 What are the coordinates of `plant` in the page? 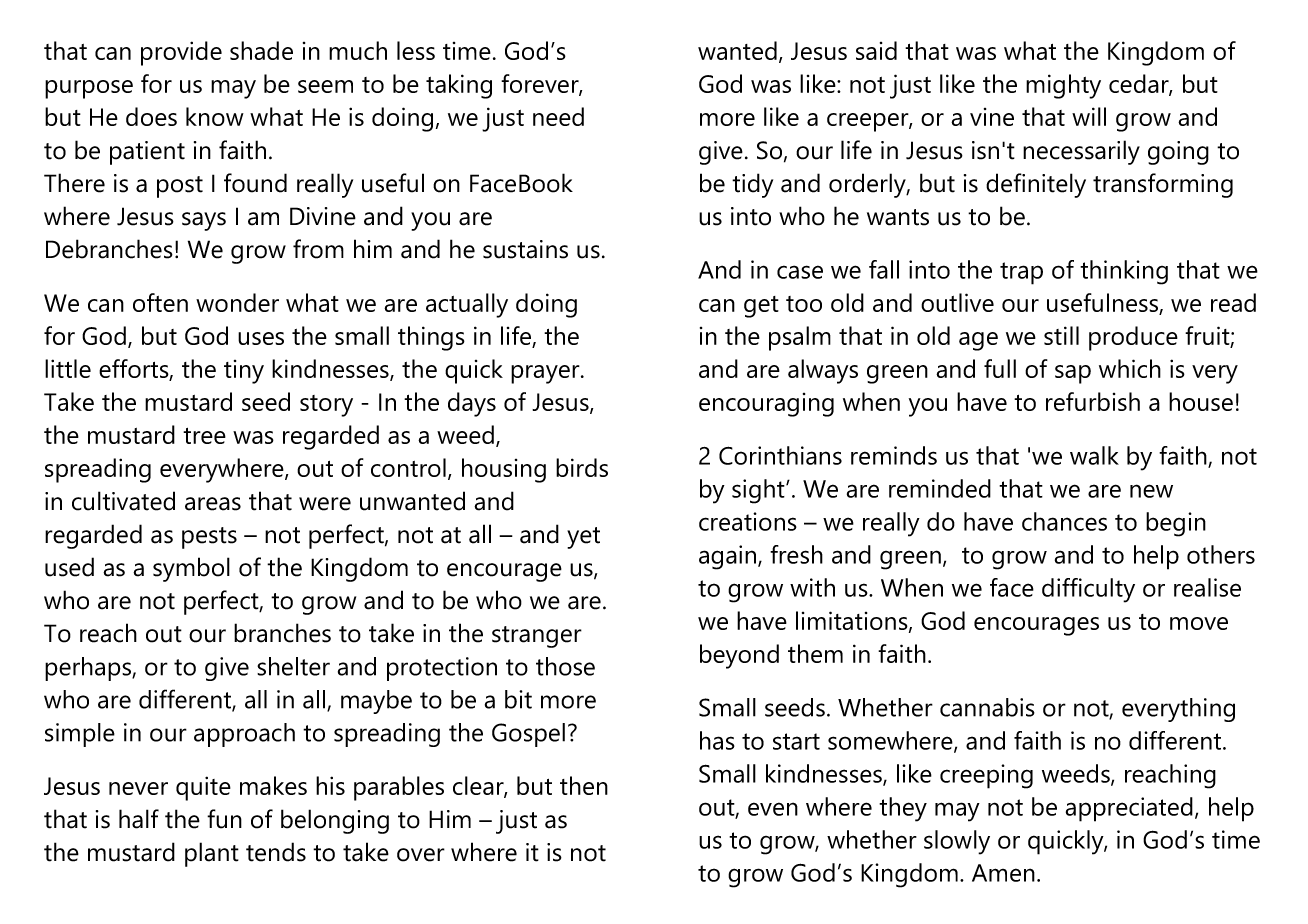 It's located at (212, 854).
